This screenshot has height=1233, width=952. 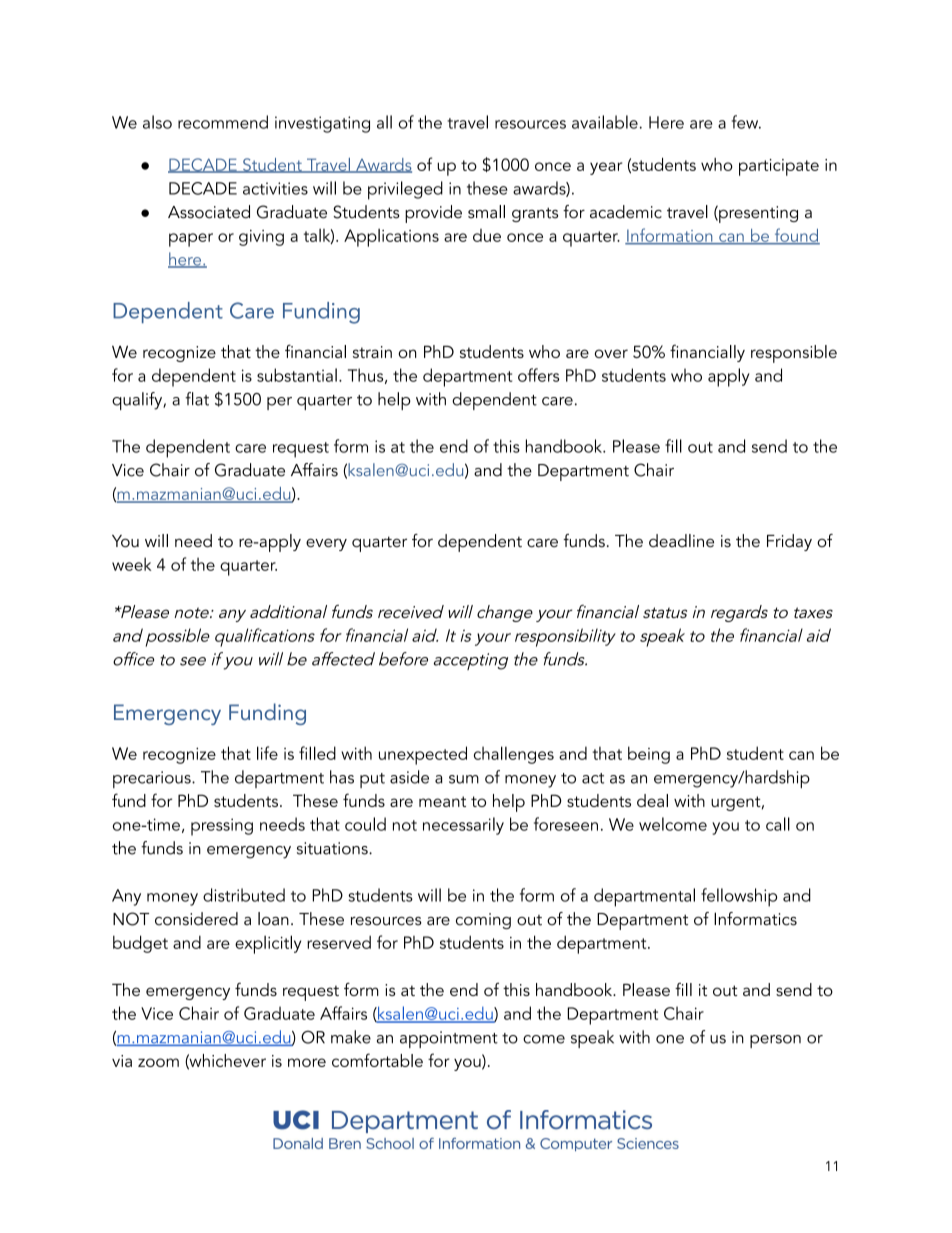 What do you see at coordinates (326, 544) in the screenshot?
I see `every` at bounding box center [326, 544].
